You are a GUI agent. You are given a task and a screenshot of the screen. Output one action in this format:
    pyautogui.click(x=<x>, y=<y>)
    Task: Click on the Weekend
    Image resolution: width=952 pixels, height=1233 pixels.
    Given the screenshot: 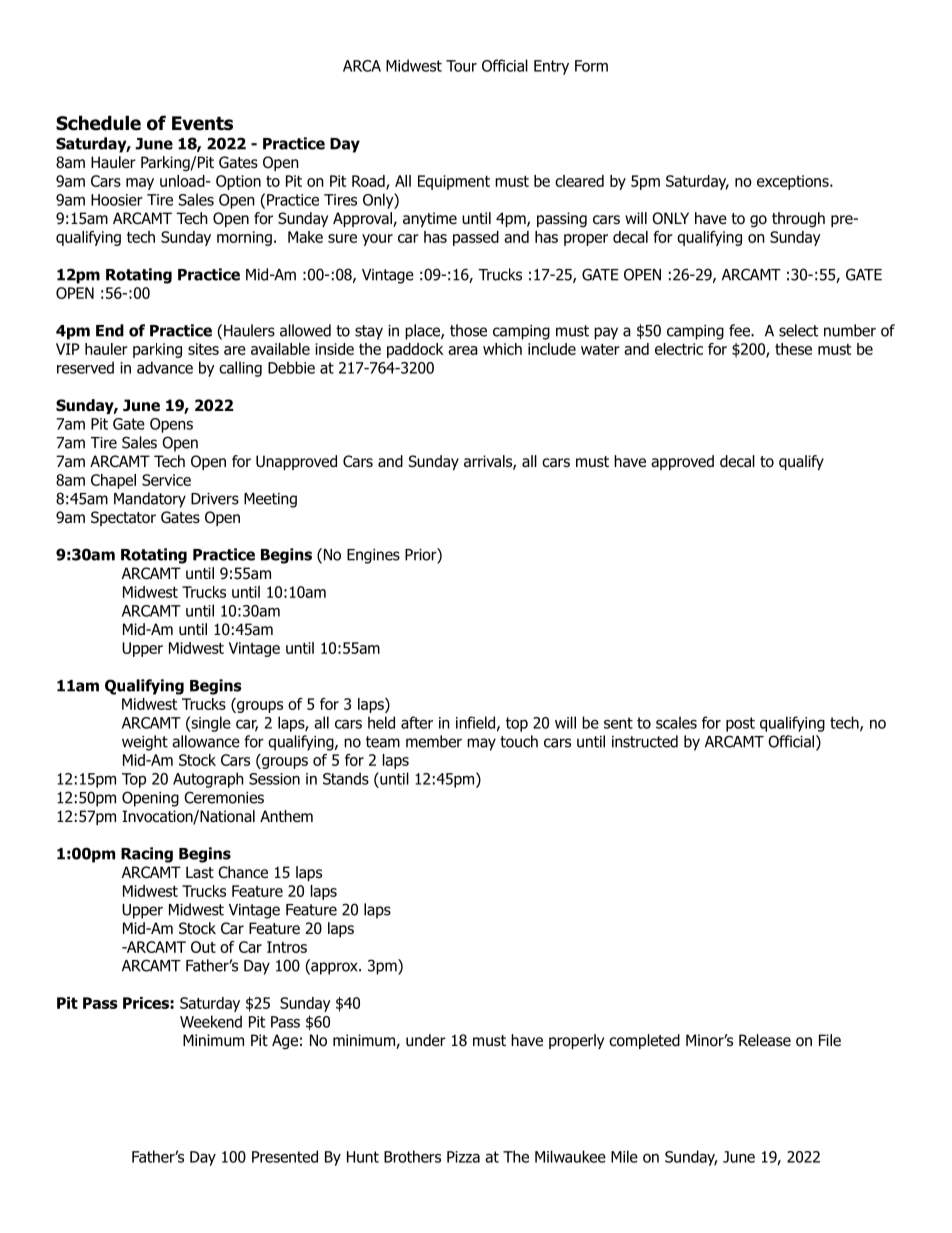 What is the action you would take?
    pyautogui.click(x=211, y=1021)
